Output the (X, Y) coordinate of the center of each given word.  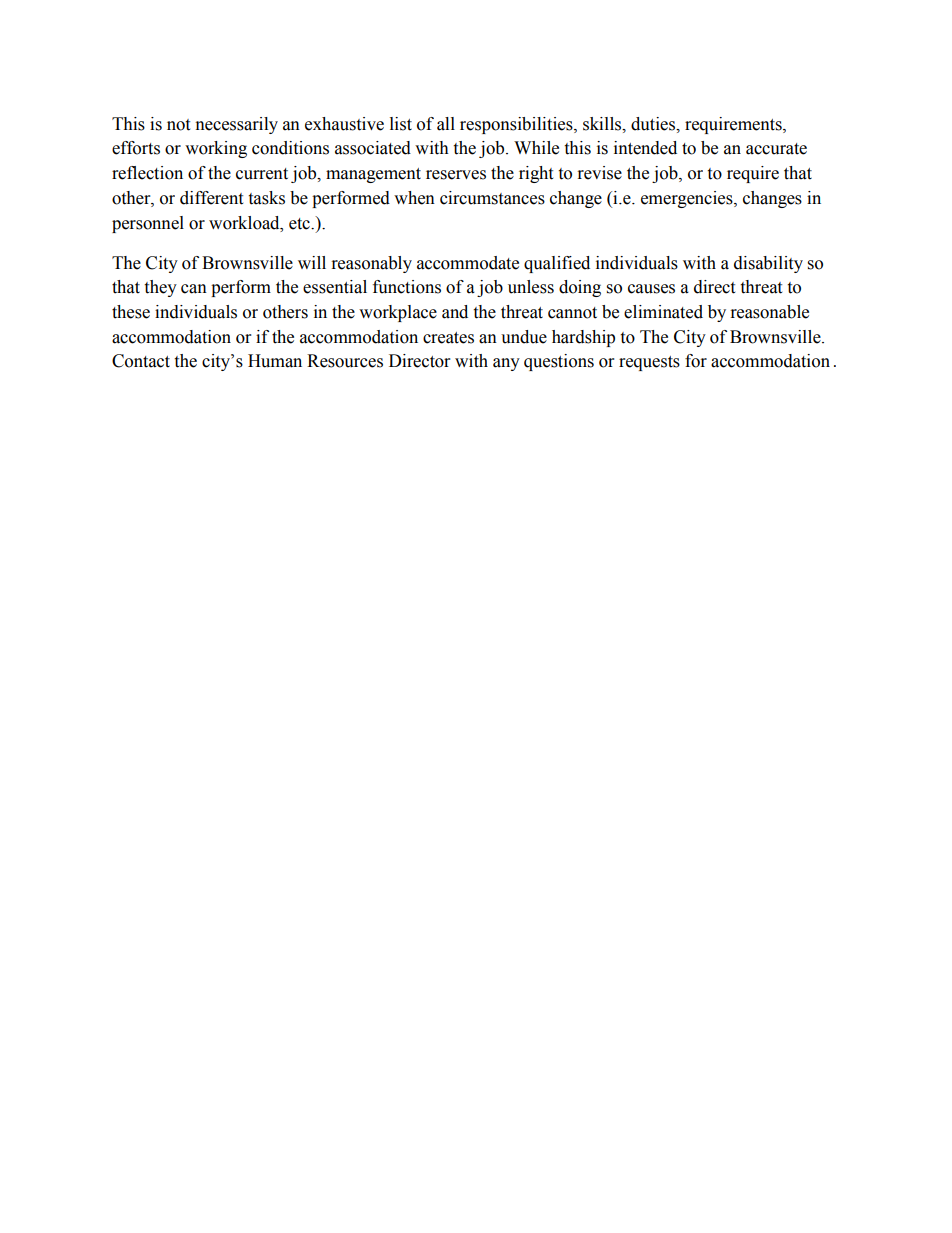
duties (654, 124)
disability (768, 264)
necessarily (237, 125)
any (506, 364)
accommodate (468, 263)
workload (245, 223)
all (446, 124)
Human (275, 361)
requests (649, 363)
